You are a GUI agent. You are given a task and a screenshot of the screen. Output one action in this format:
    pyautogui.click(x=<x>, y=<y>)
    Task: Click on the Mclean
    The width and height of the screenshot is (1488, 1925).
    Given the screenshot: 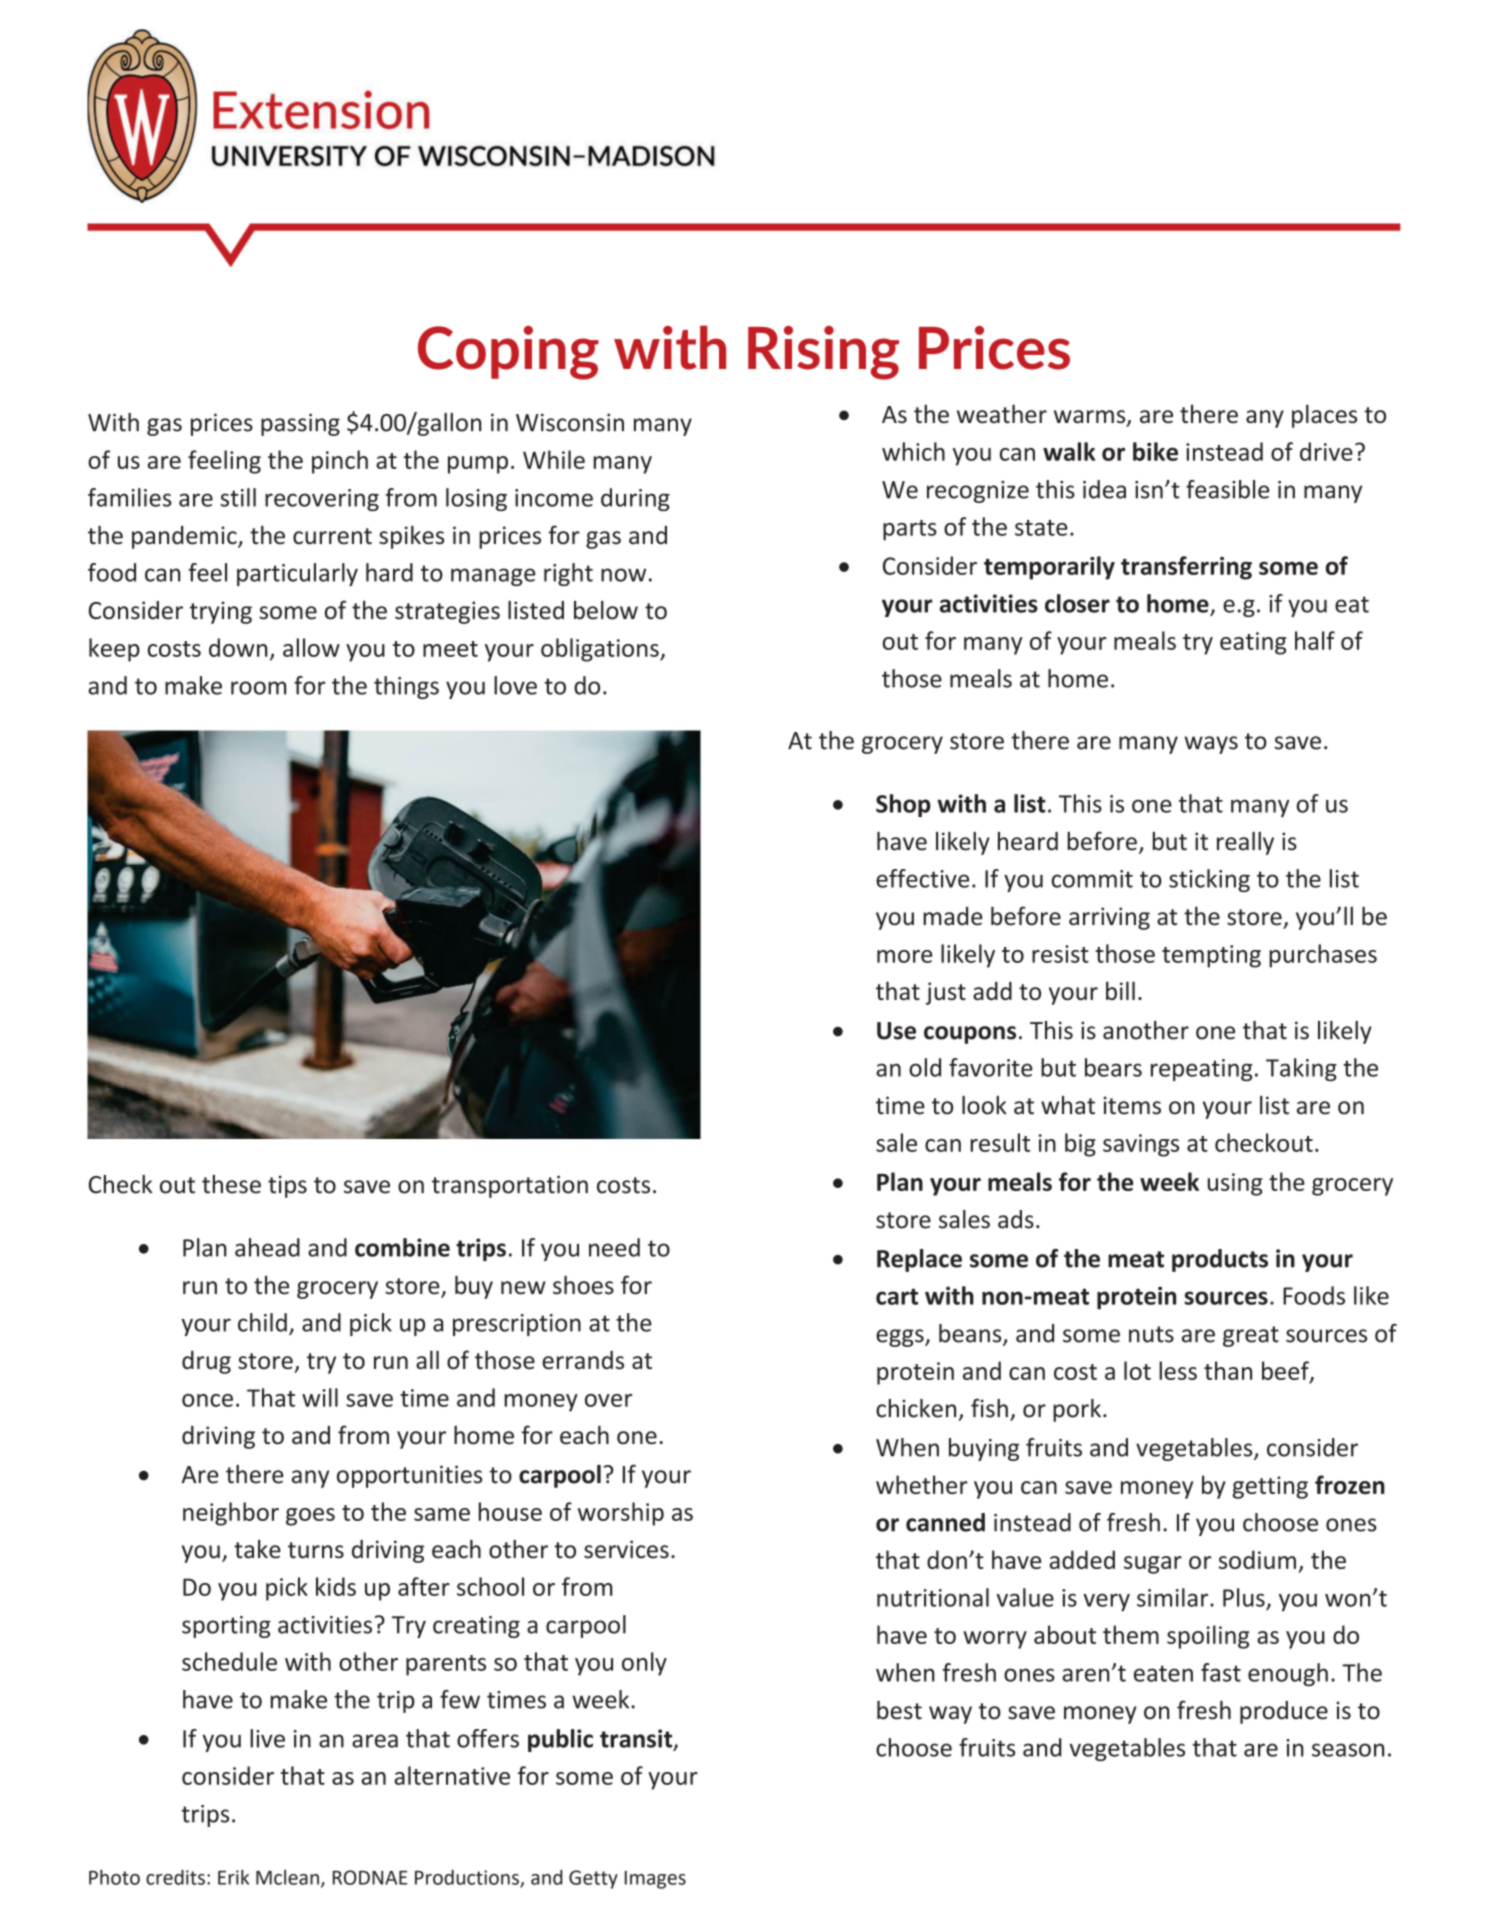 What is the action you would take?
    pyautogui.click(x=287, y=1877)
